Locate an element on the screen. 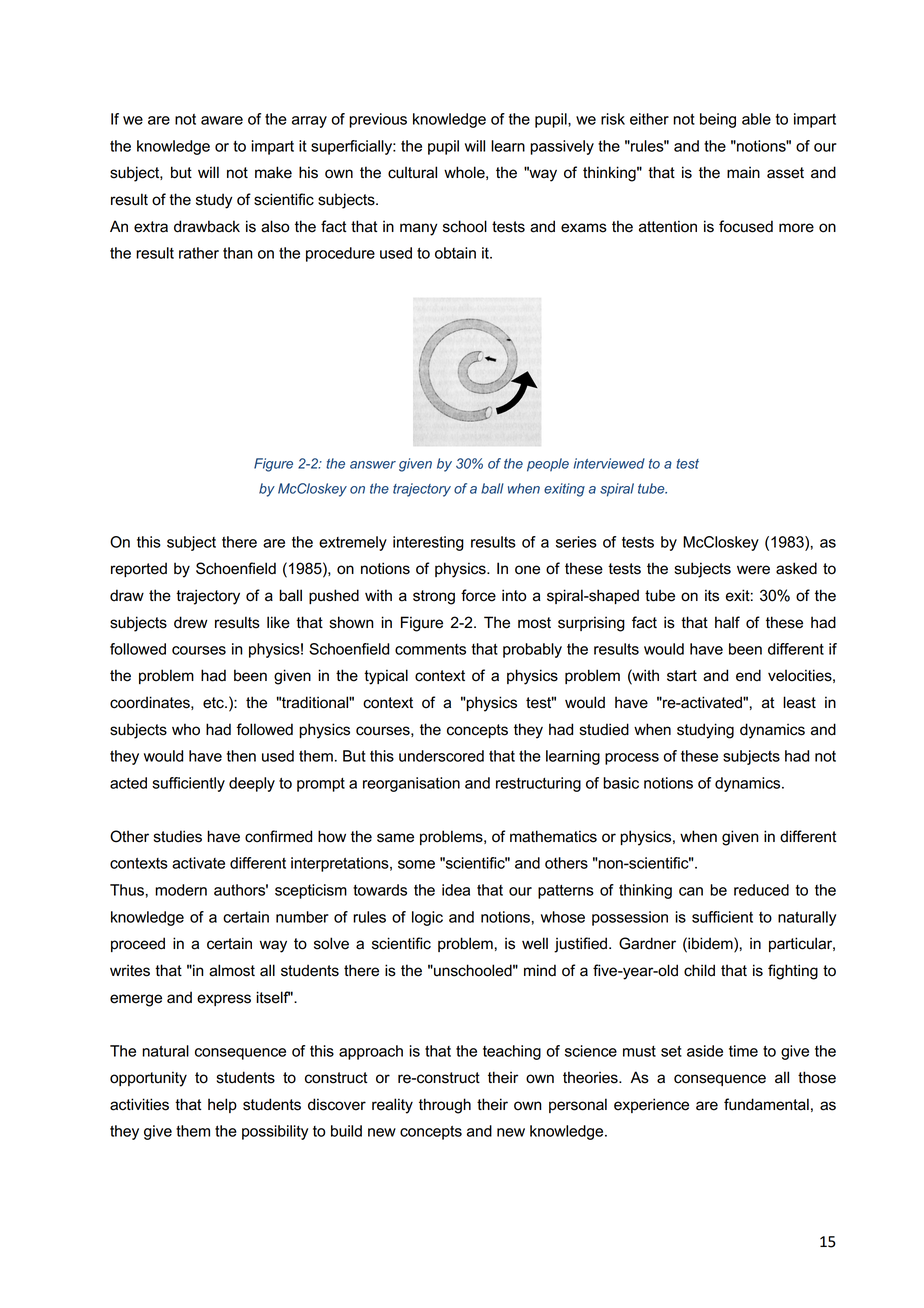 Image resolution: width=924 pixels, height=1308 pixels. main is located at coordinates (743, 172).
